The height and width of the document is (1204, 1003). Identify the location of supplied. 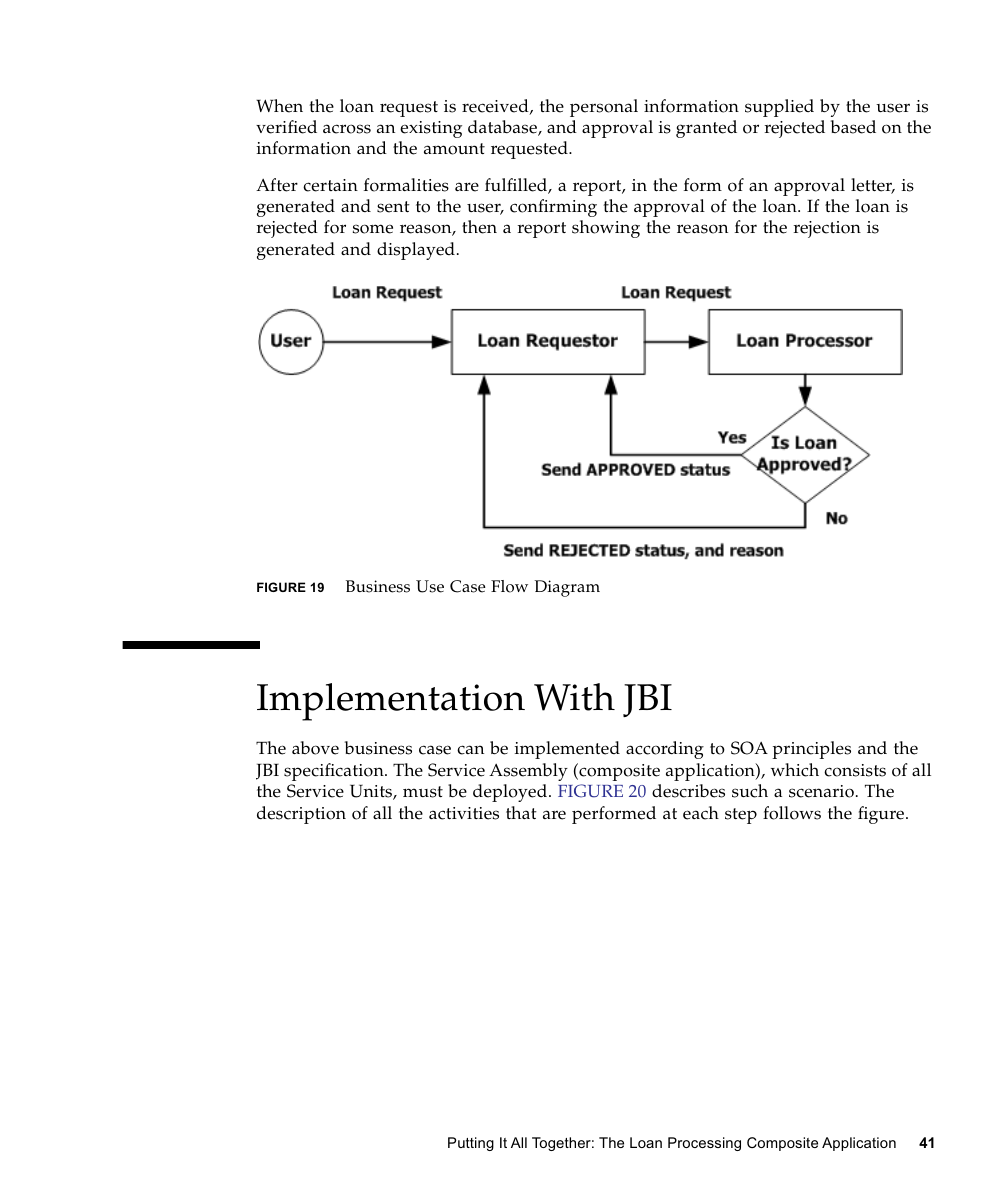
(779, 108).
